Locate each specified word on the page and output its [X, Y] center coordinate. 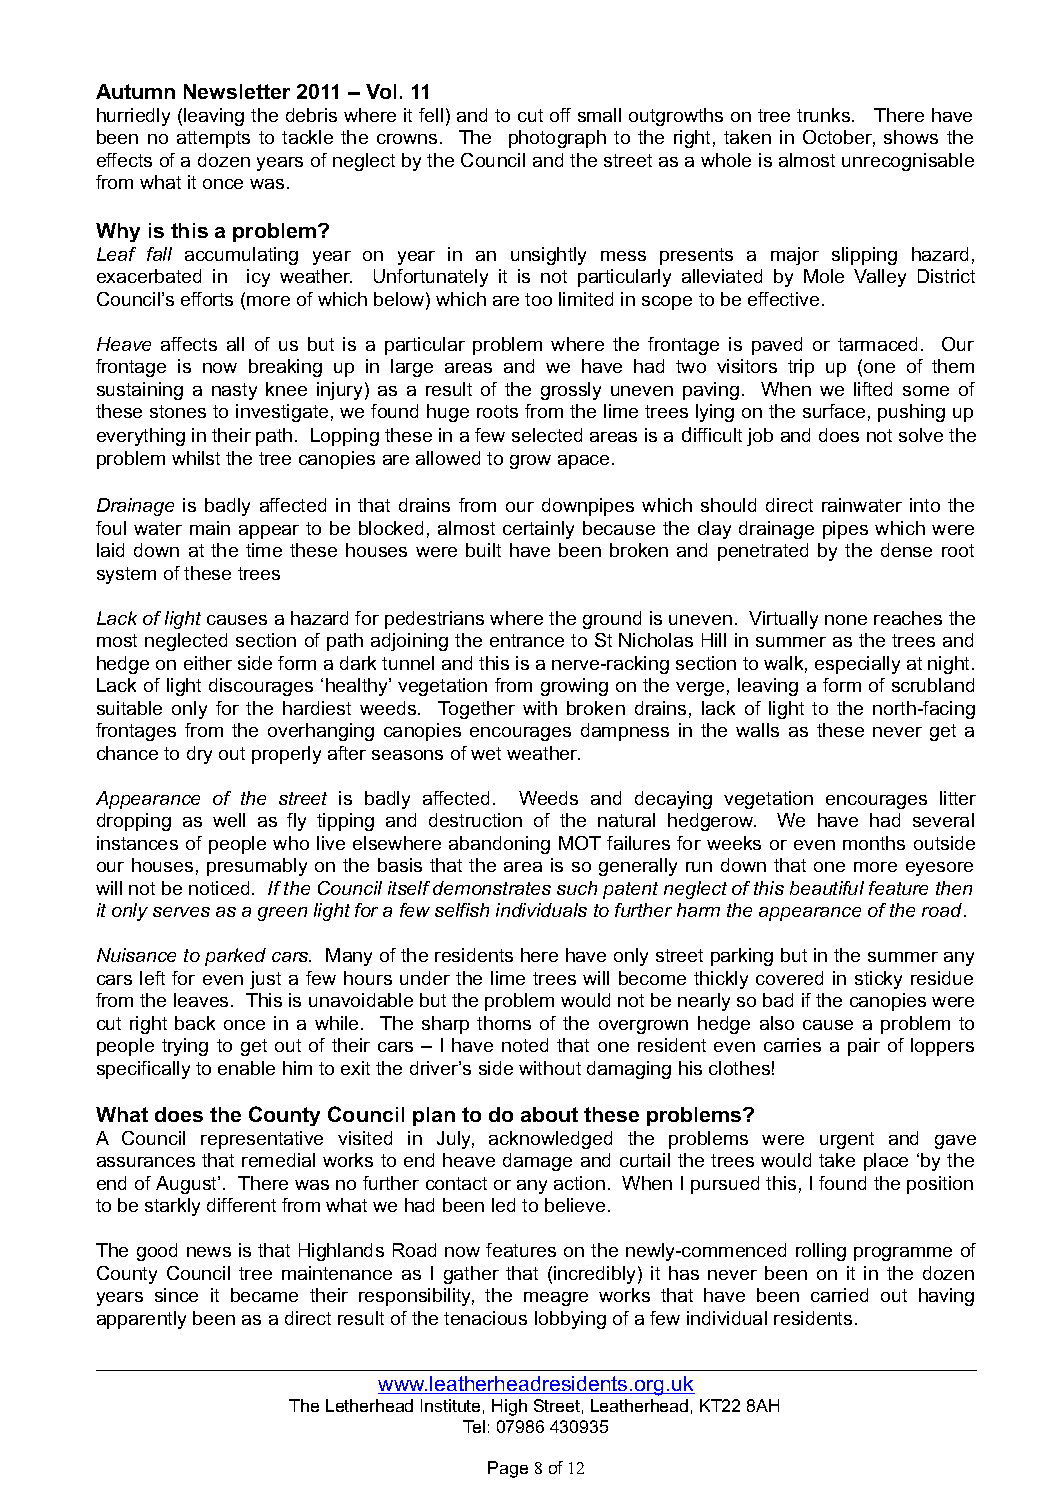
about [549, 1114]
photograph [557, 139]
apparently [141, 1320]
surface [834, 411]
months [874, 843]
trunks [825, 115]
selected [547, 435]
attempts [213, 139]
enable [246, 1068]
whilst [196, 458]
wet [486, 753]
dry [199, 755]
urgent [847, 1140]
